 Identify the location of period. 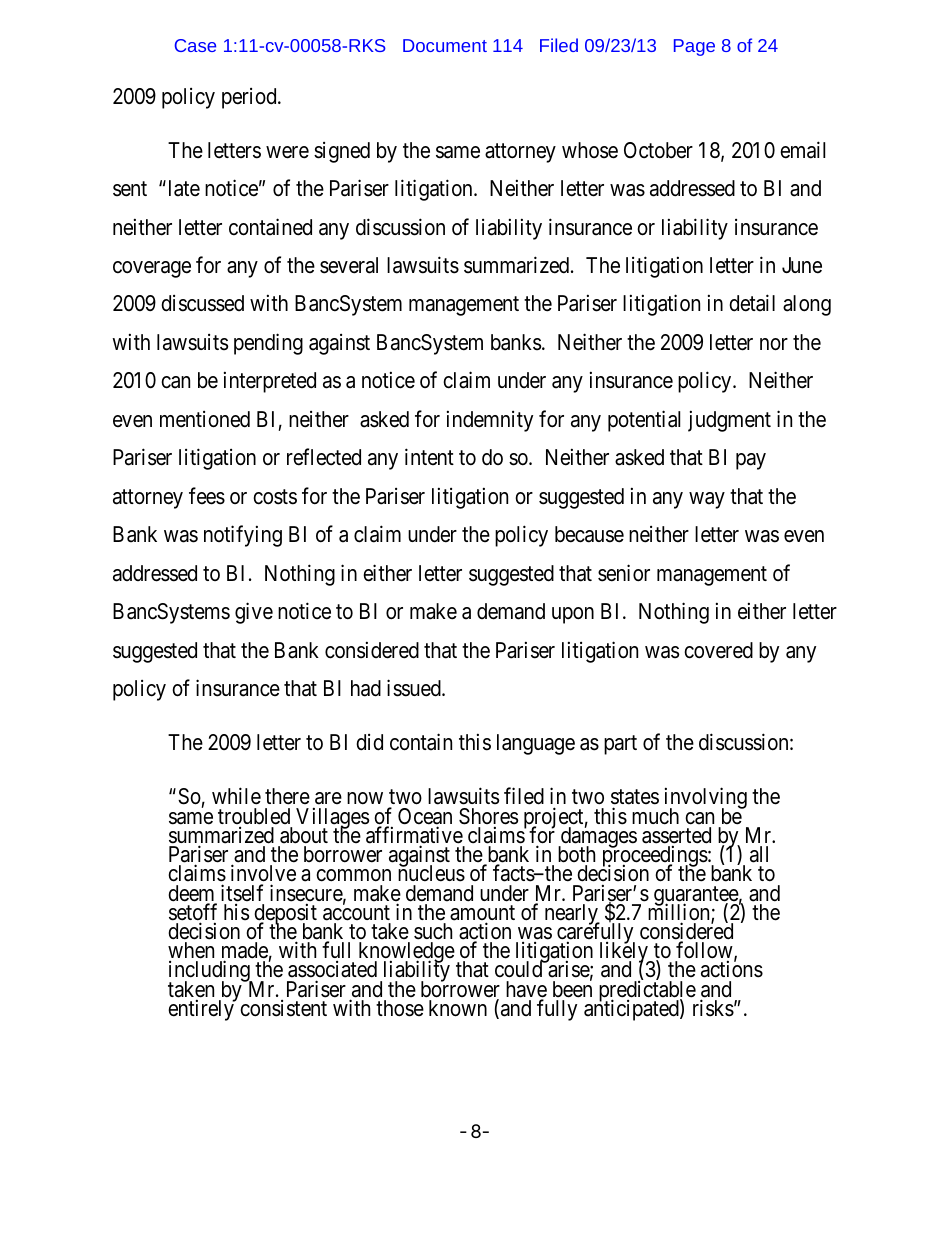
(250, 98).
